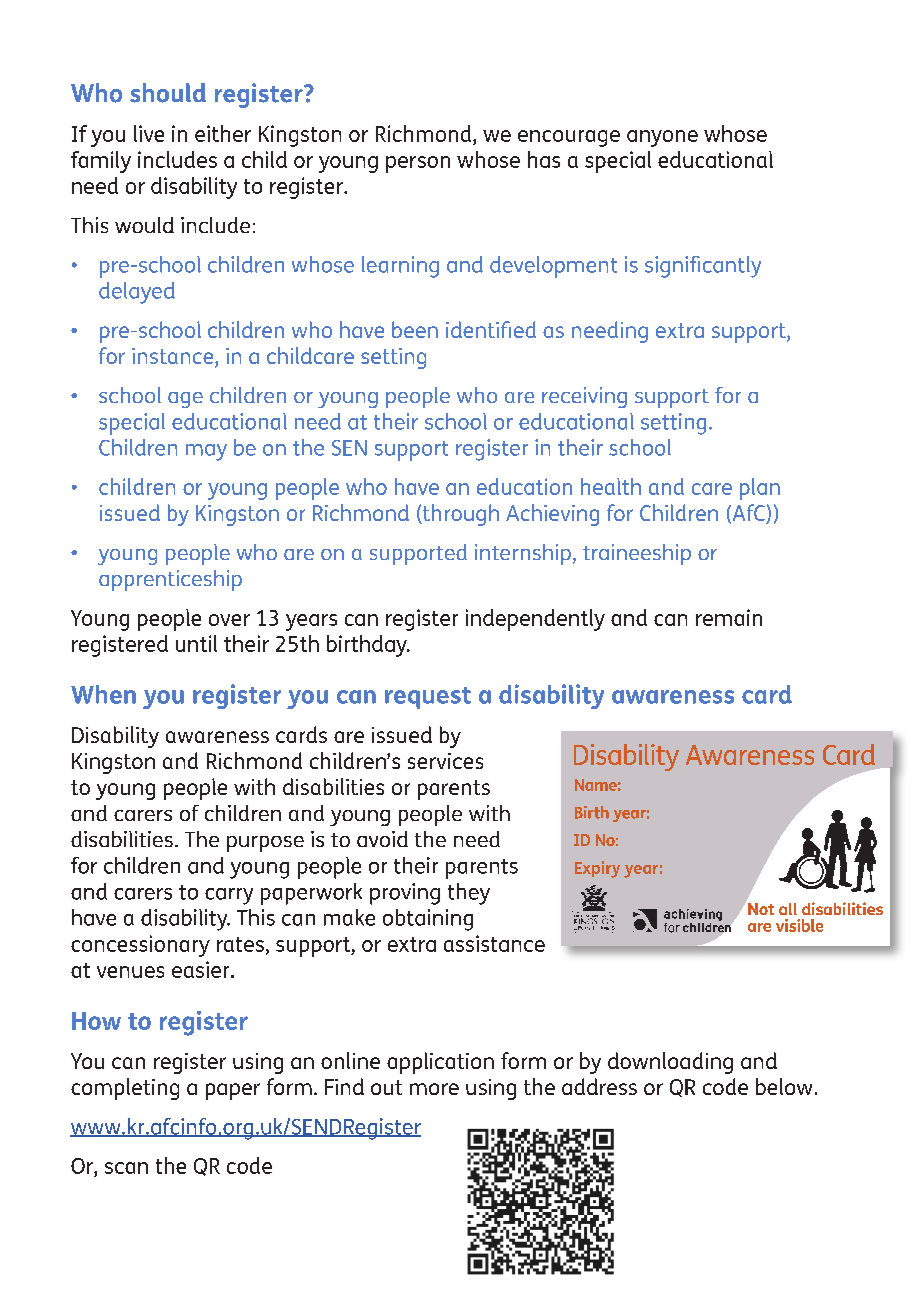 Image resolution: width=924 pixels, height=1308 pixels. Describe the element at coordinates (784, 1086) in the screenshot. I see `below` at that location.
